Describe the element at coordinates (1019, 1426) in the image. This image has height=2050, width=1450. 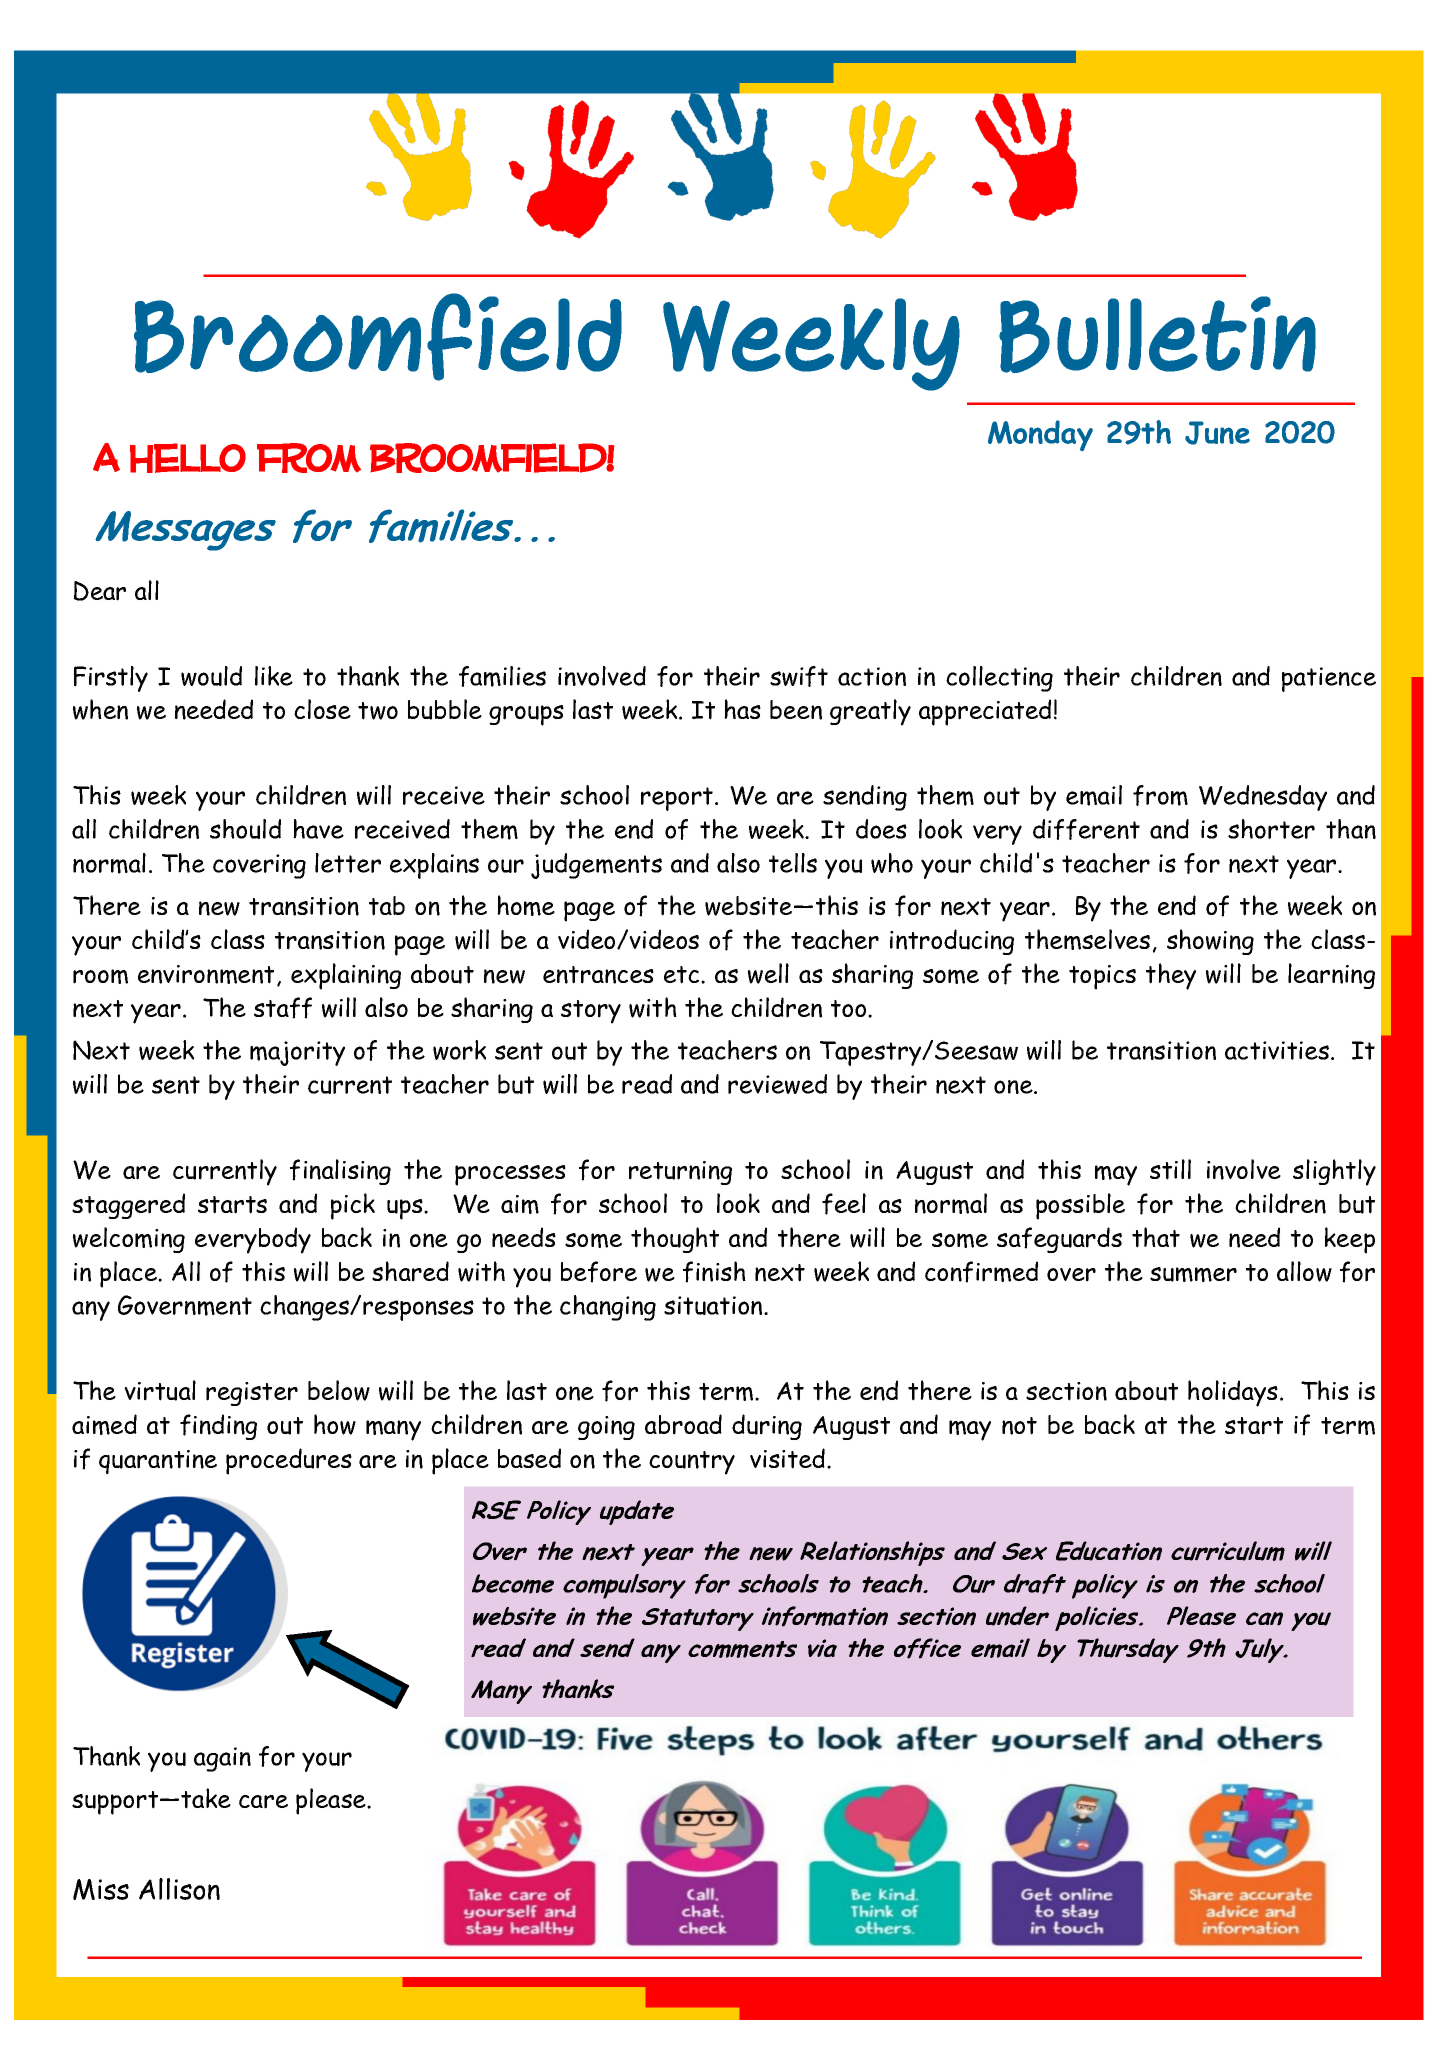
I see `not` at that location.
